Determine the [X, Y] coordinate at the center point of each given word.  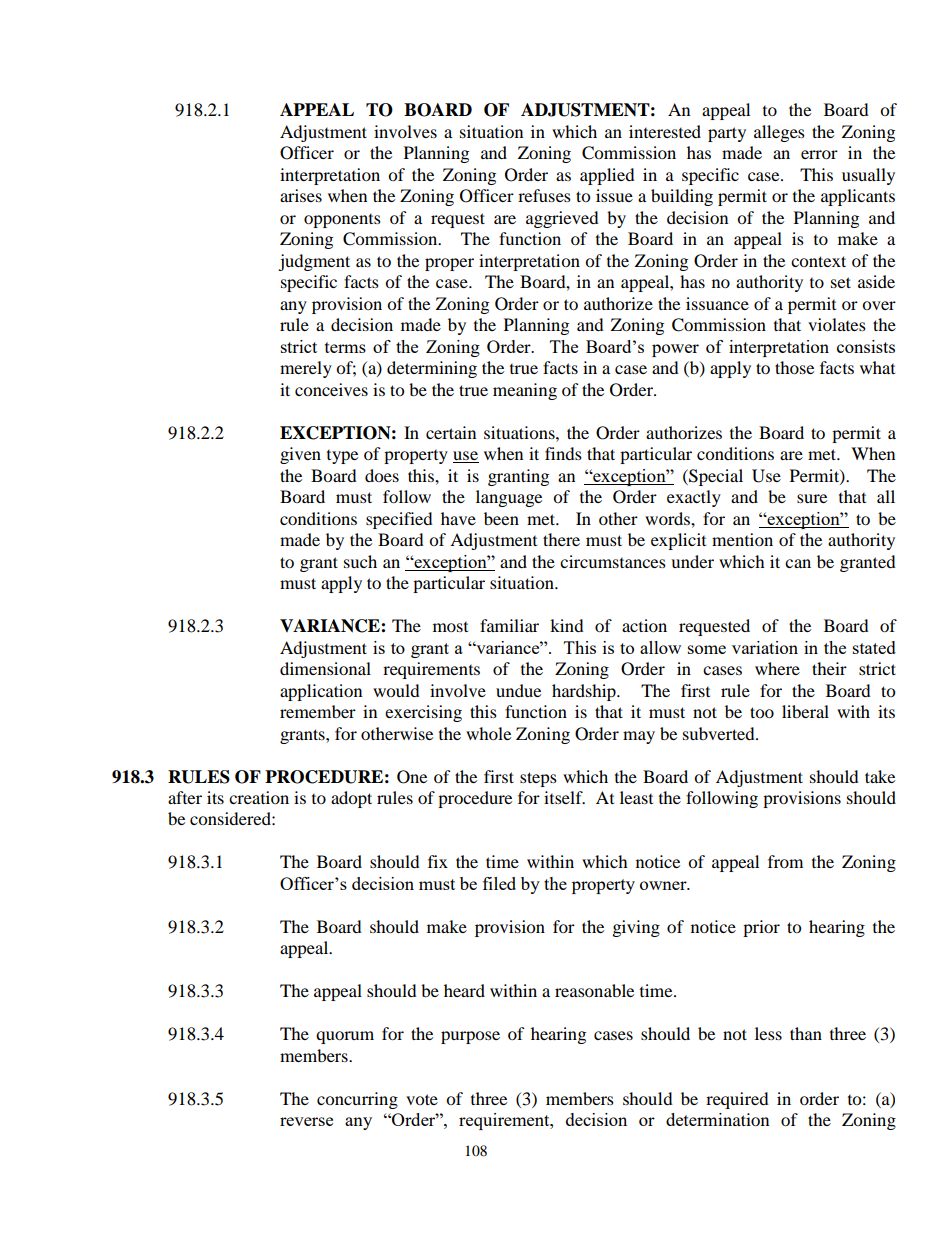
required [737, 1100]
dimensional [325, 668]
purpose [470, 1037]
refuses [544, 195]
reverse [306, 1121]
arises [301, 195]
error [819, 154]
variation [765, 647]
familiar [509, 625]
